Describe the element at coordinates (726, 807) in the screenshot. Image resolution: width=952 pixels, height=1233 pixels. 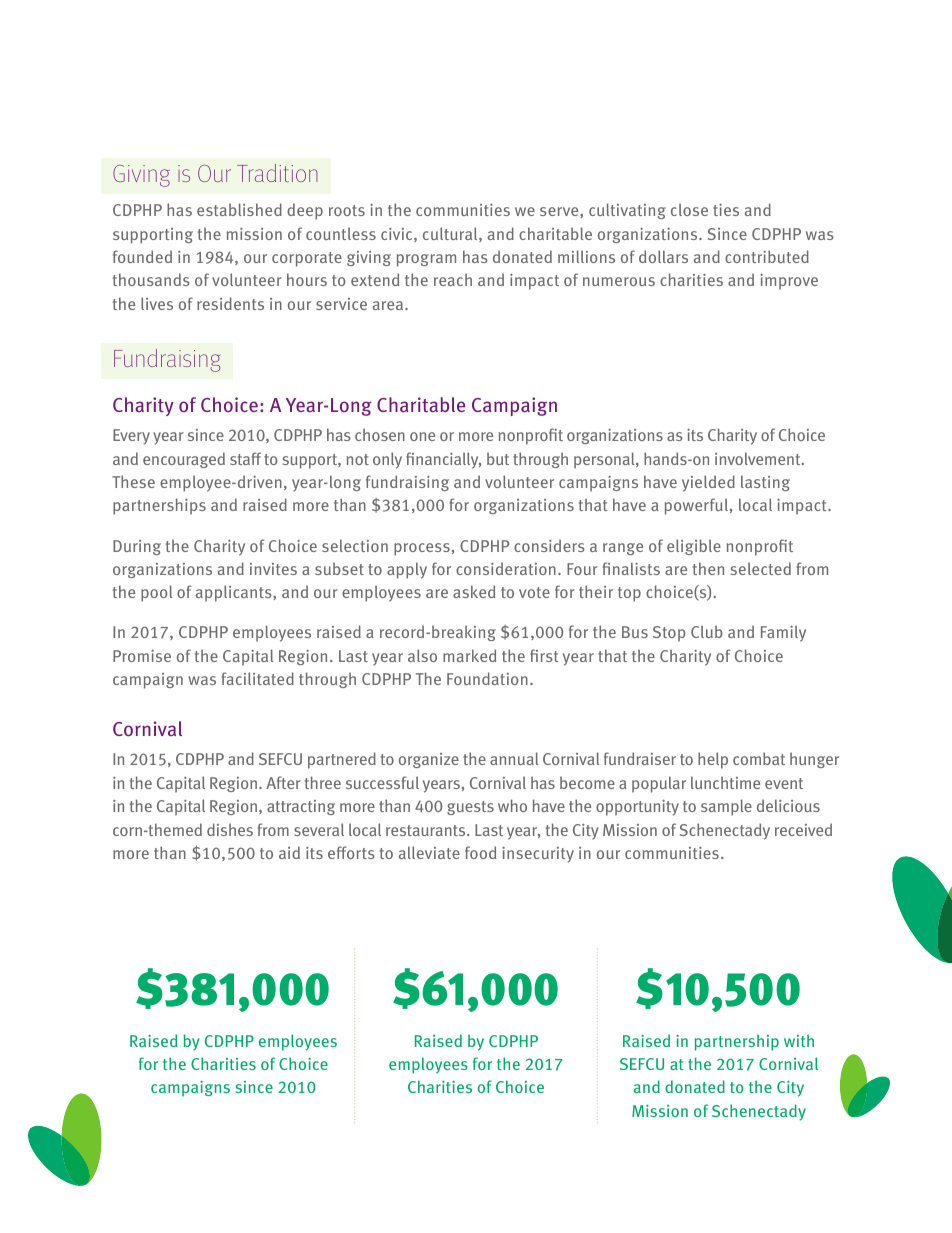
I see `sample` at that location.
